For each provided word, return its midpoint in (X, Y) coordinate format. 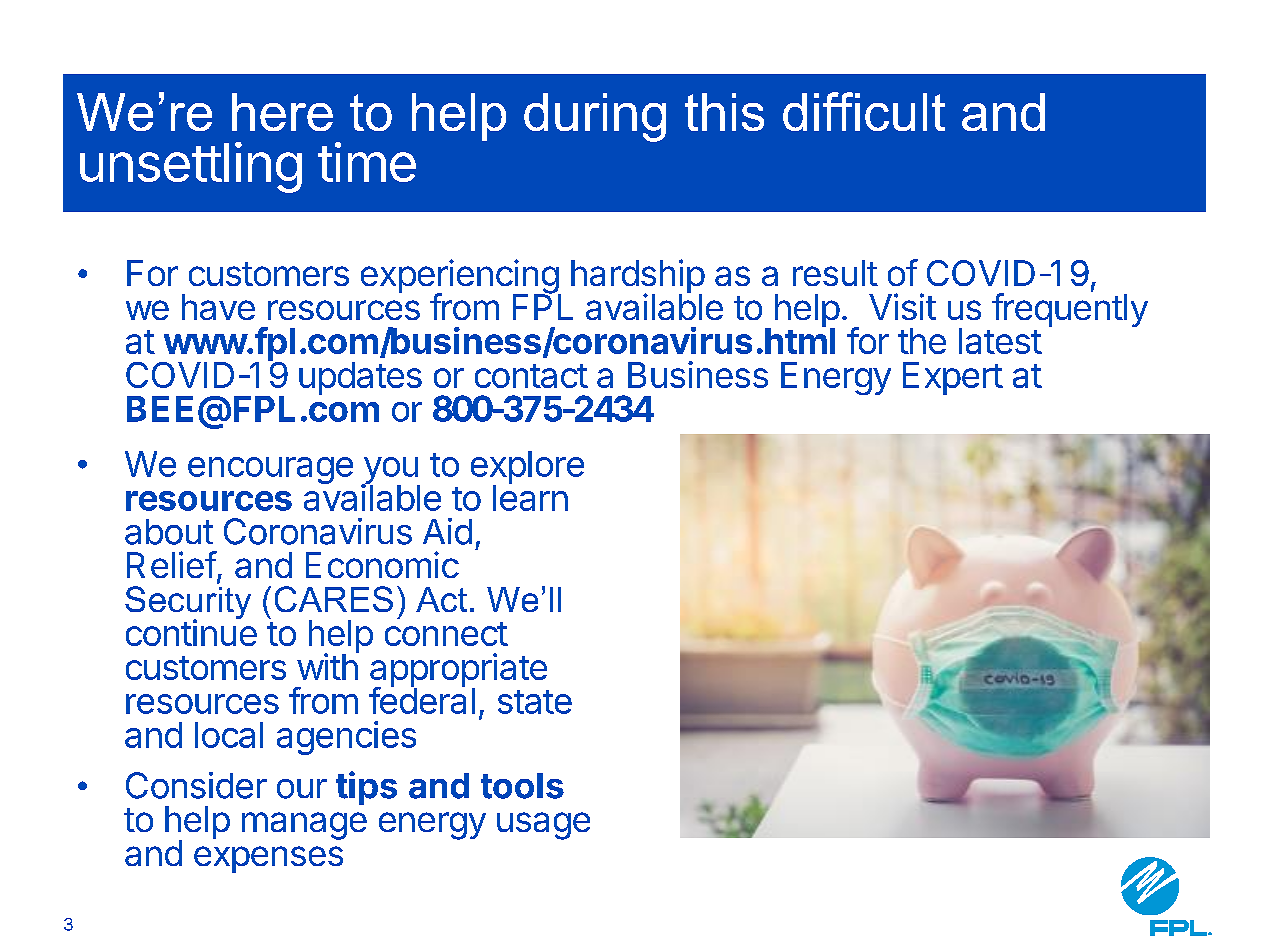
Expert (953, 378)
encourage (270, 470)
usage (543, 826)
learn (530, 497)
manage (304, 826)
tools (522, 786)
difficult (864, 111)
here (282, 112)
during (595, 117)
